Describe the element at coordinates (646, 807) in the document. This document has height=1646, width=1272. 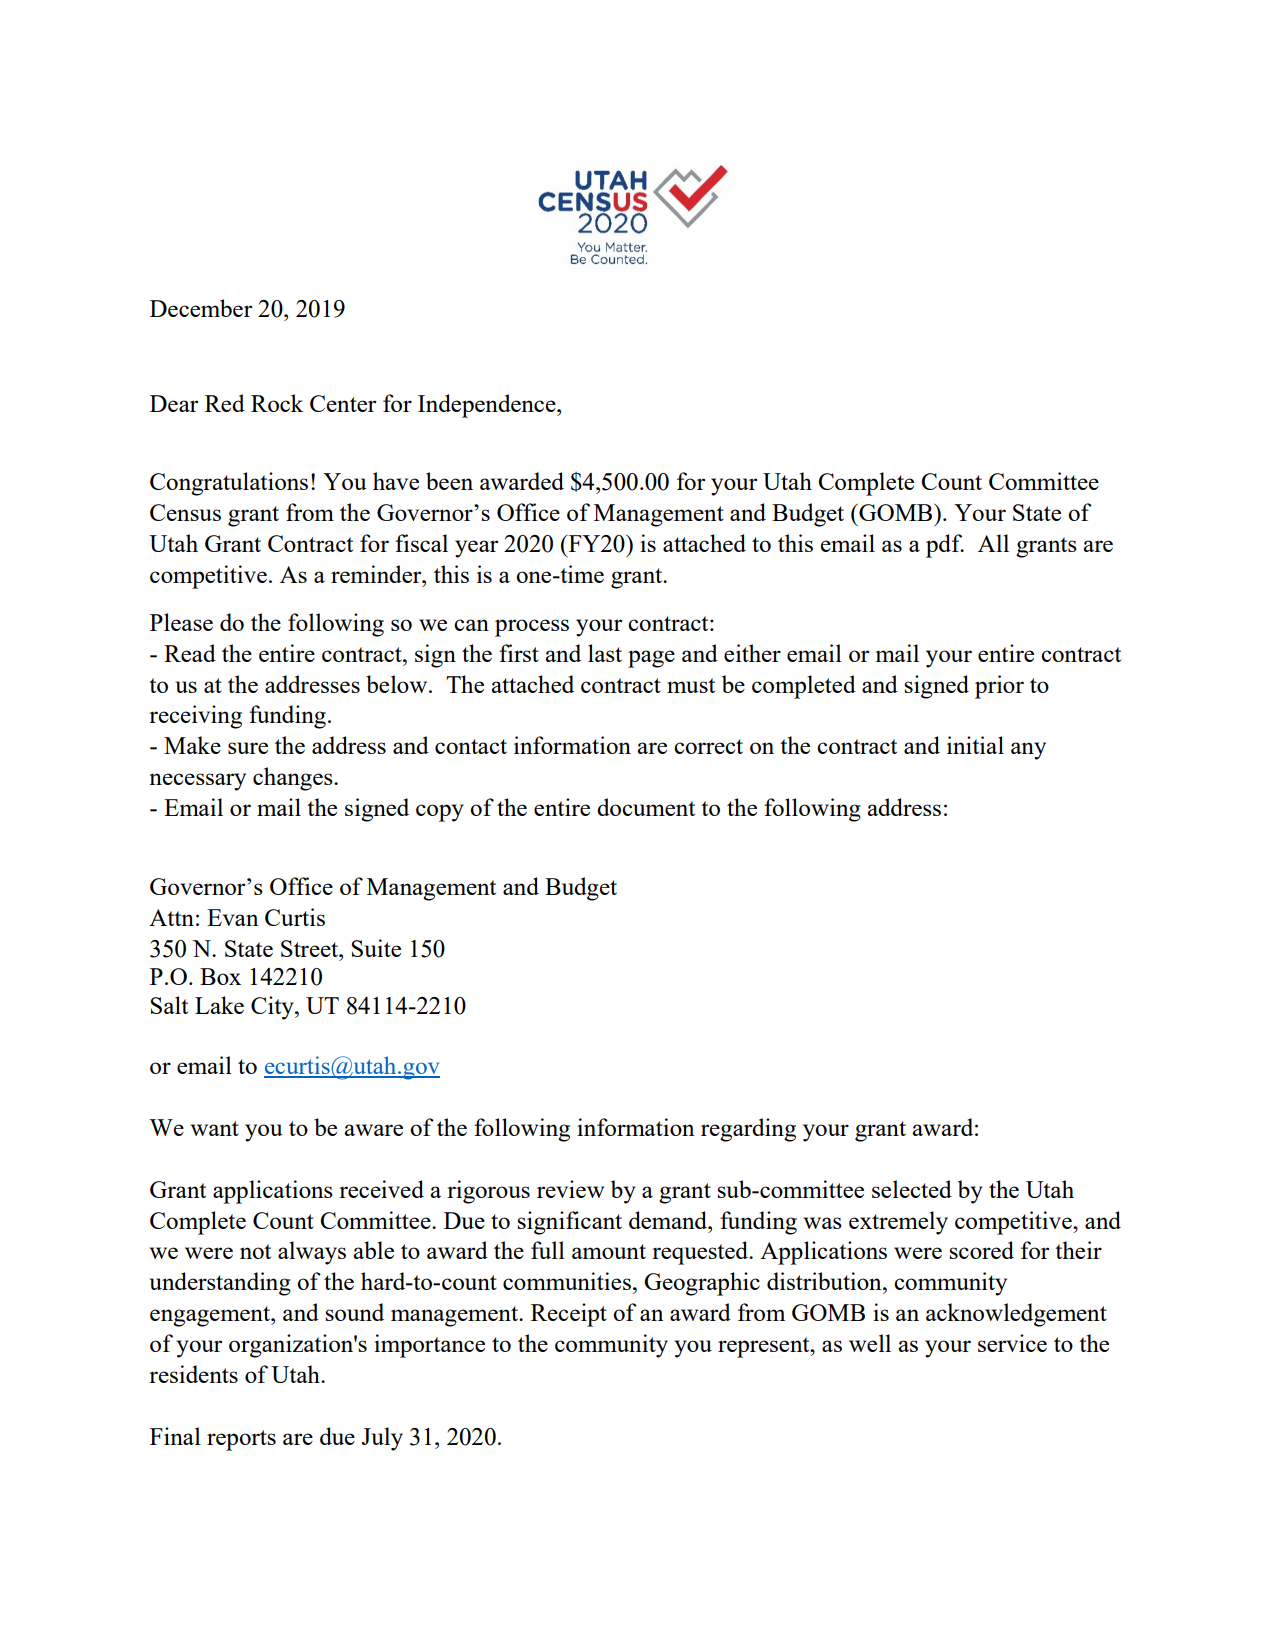
I see `document` at that location.
